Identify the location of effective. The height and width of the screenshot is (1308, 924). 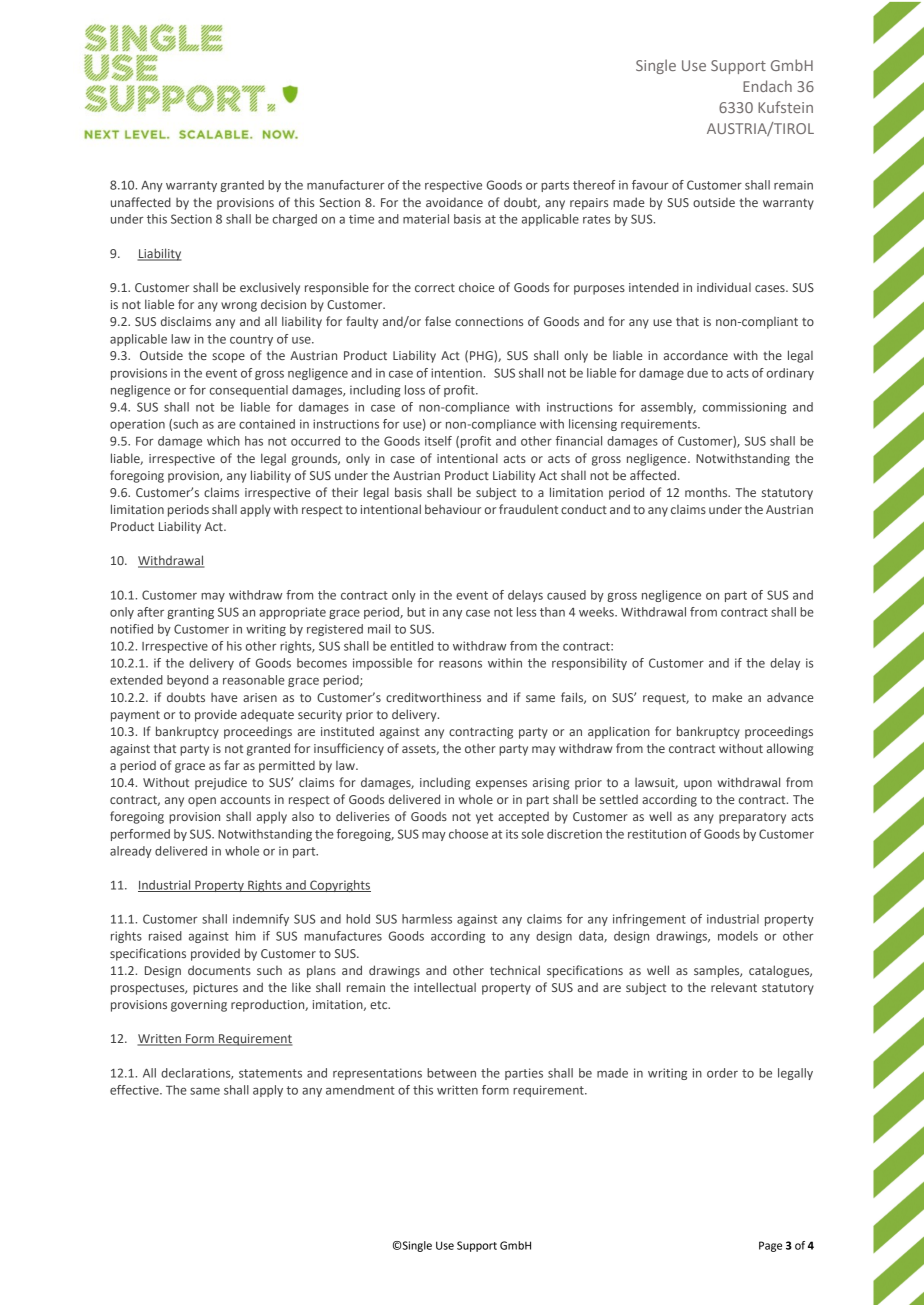
(135, 1090).
